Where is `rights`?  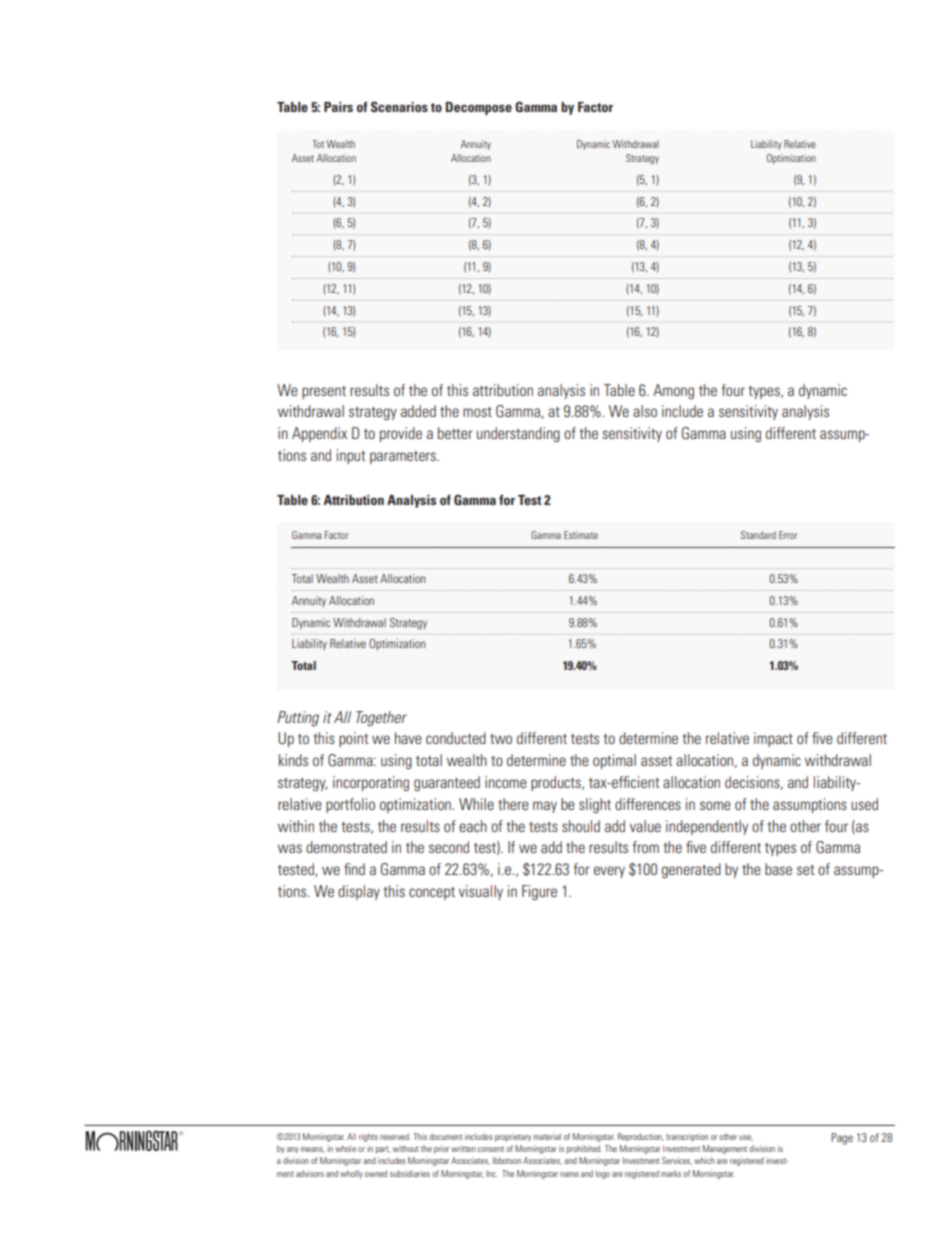
rights is located at coordinates (368, 1137).
